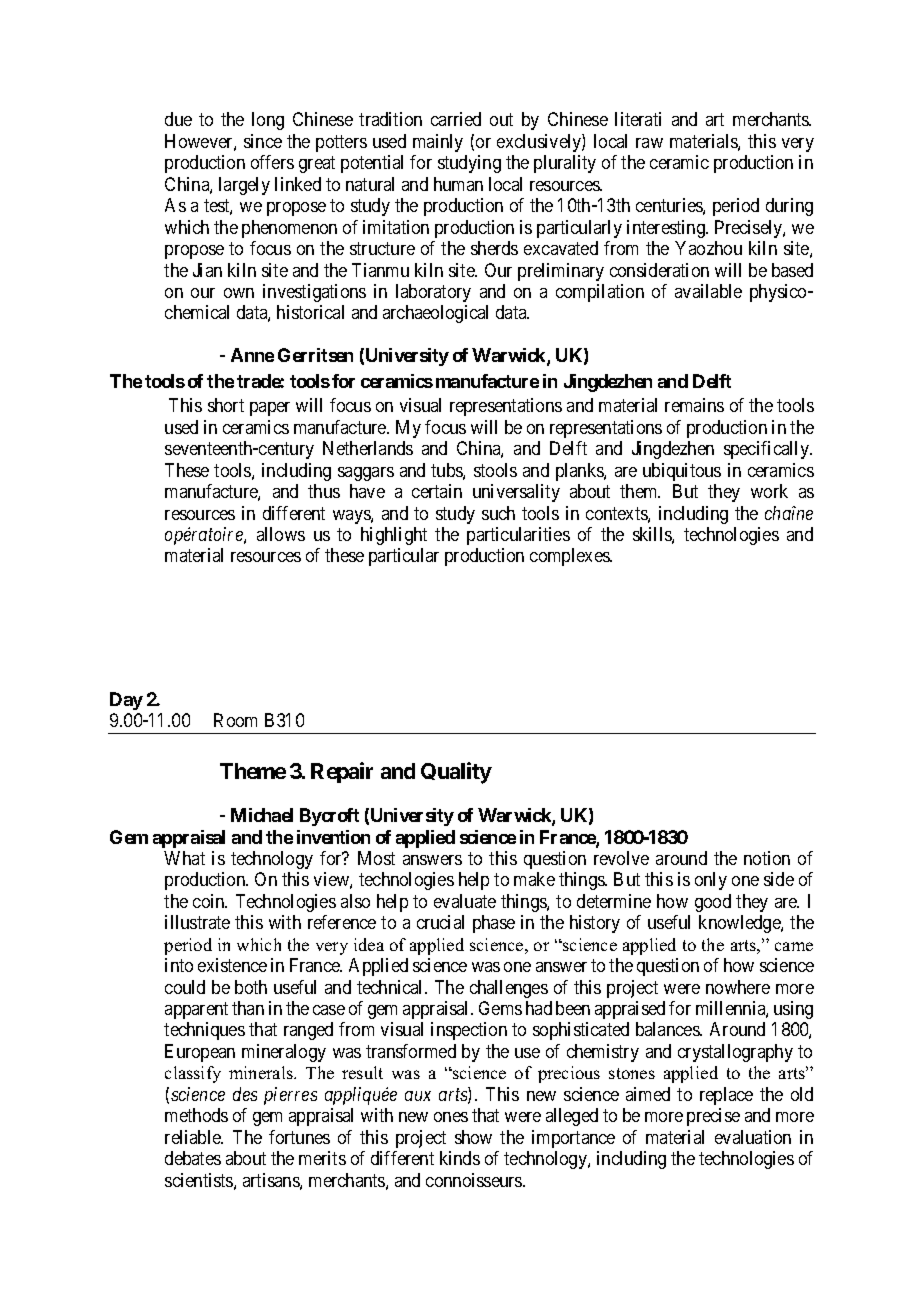  Describe the element at coordinates (456, 773) in the image. I see `Quality` at that location.
